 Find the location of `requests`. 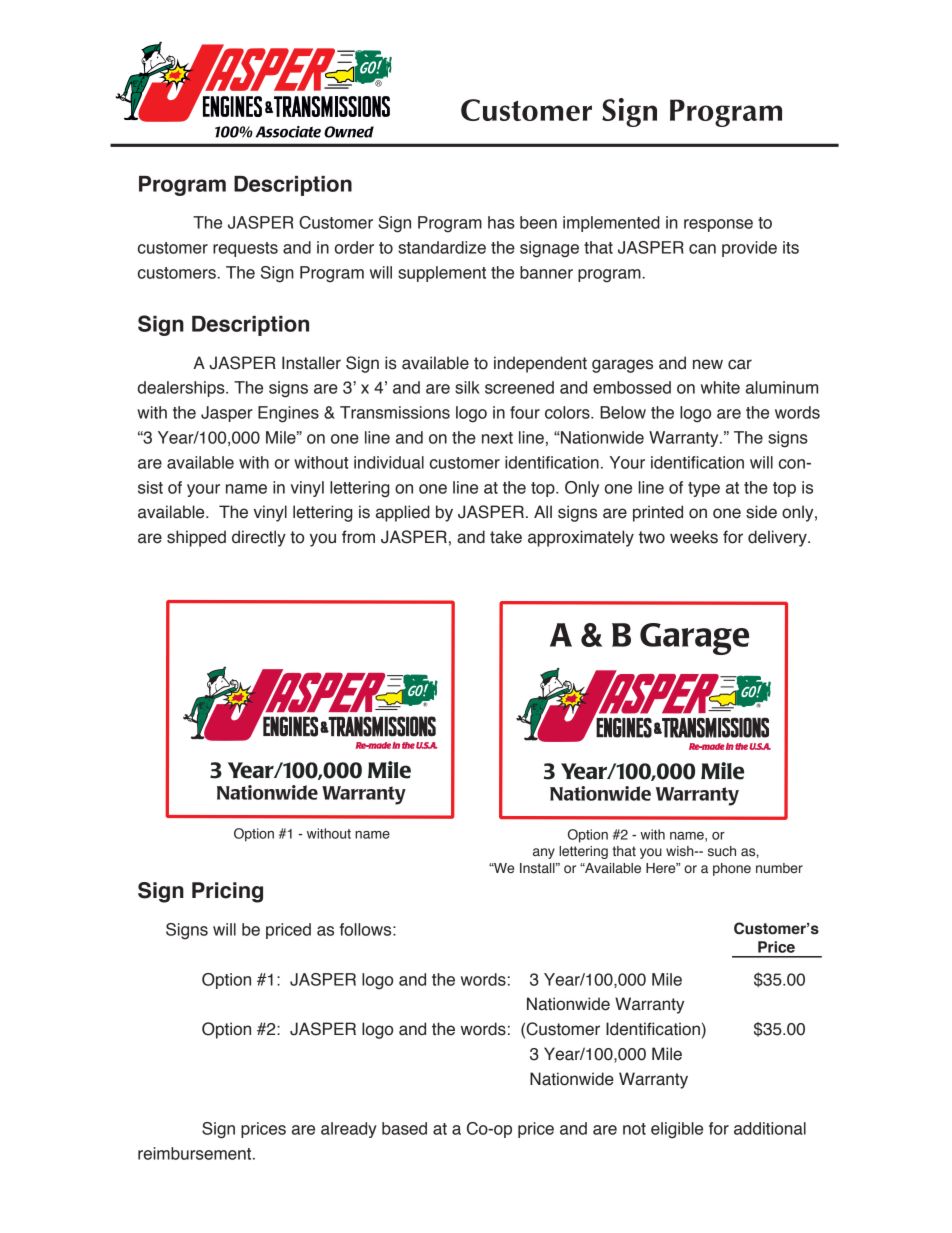

requests is located at coordinates (245, 249).
